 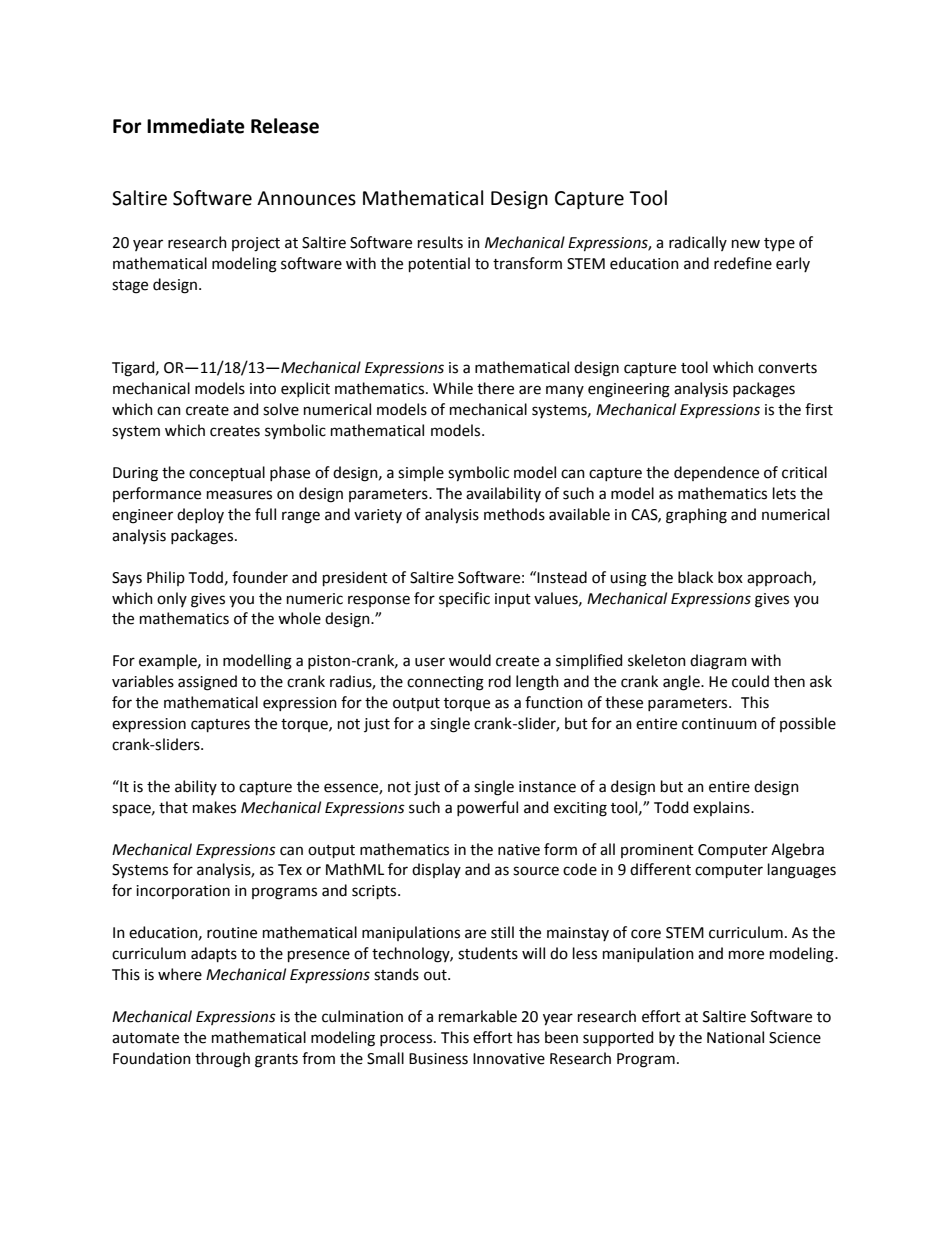 What do you see at coordinates (222, 1060) in the screenshot?
I see `through` at bounding box center [222, 1060].
